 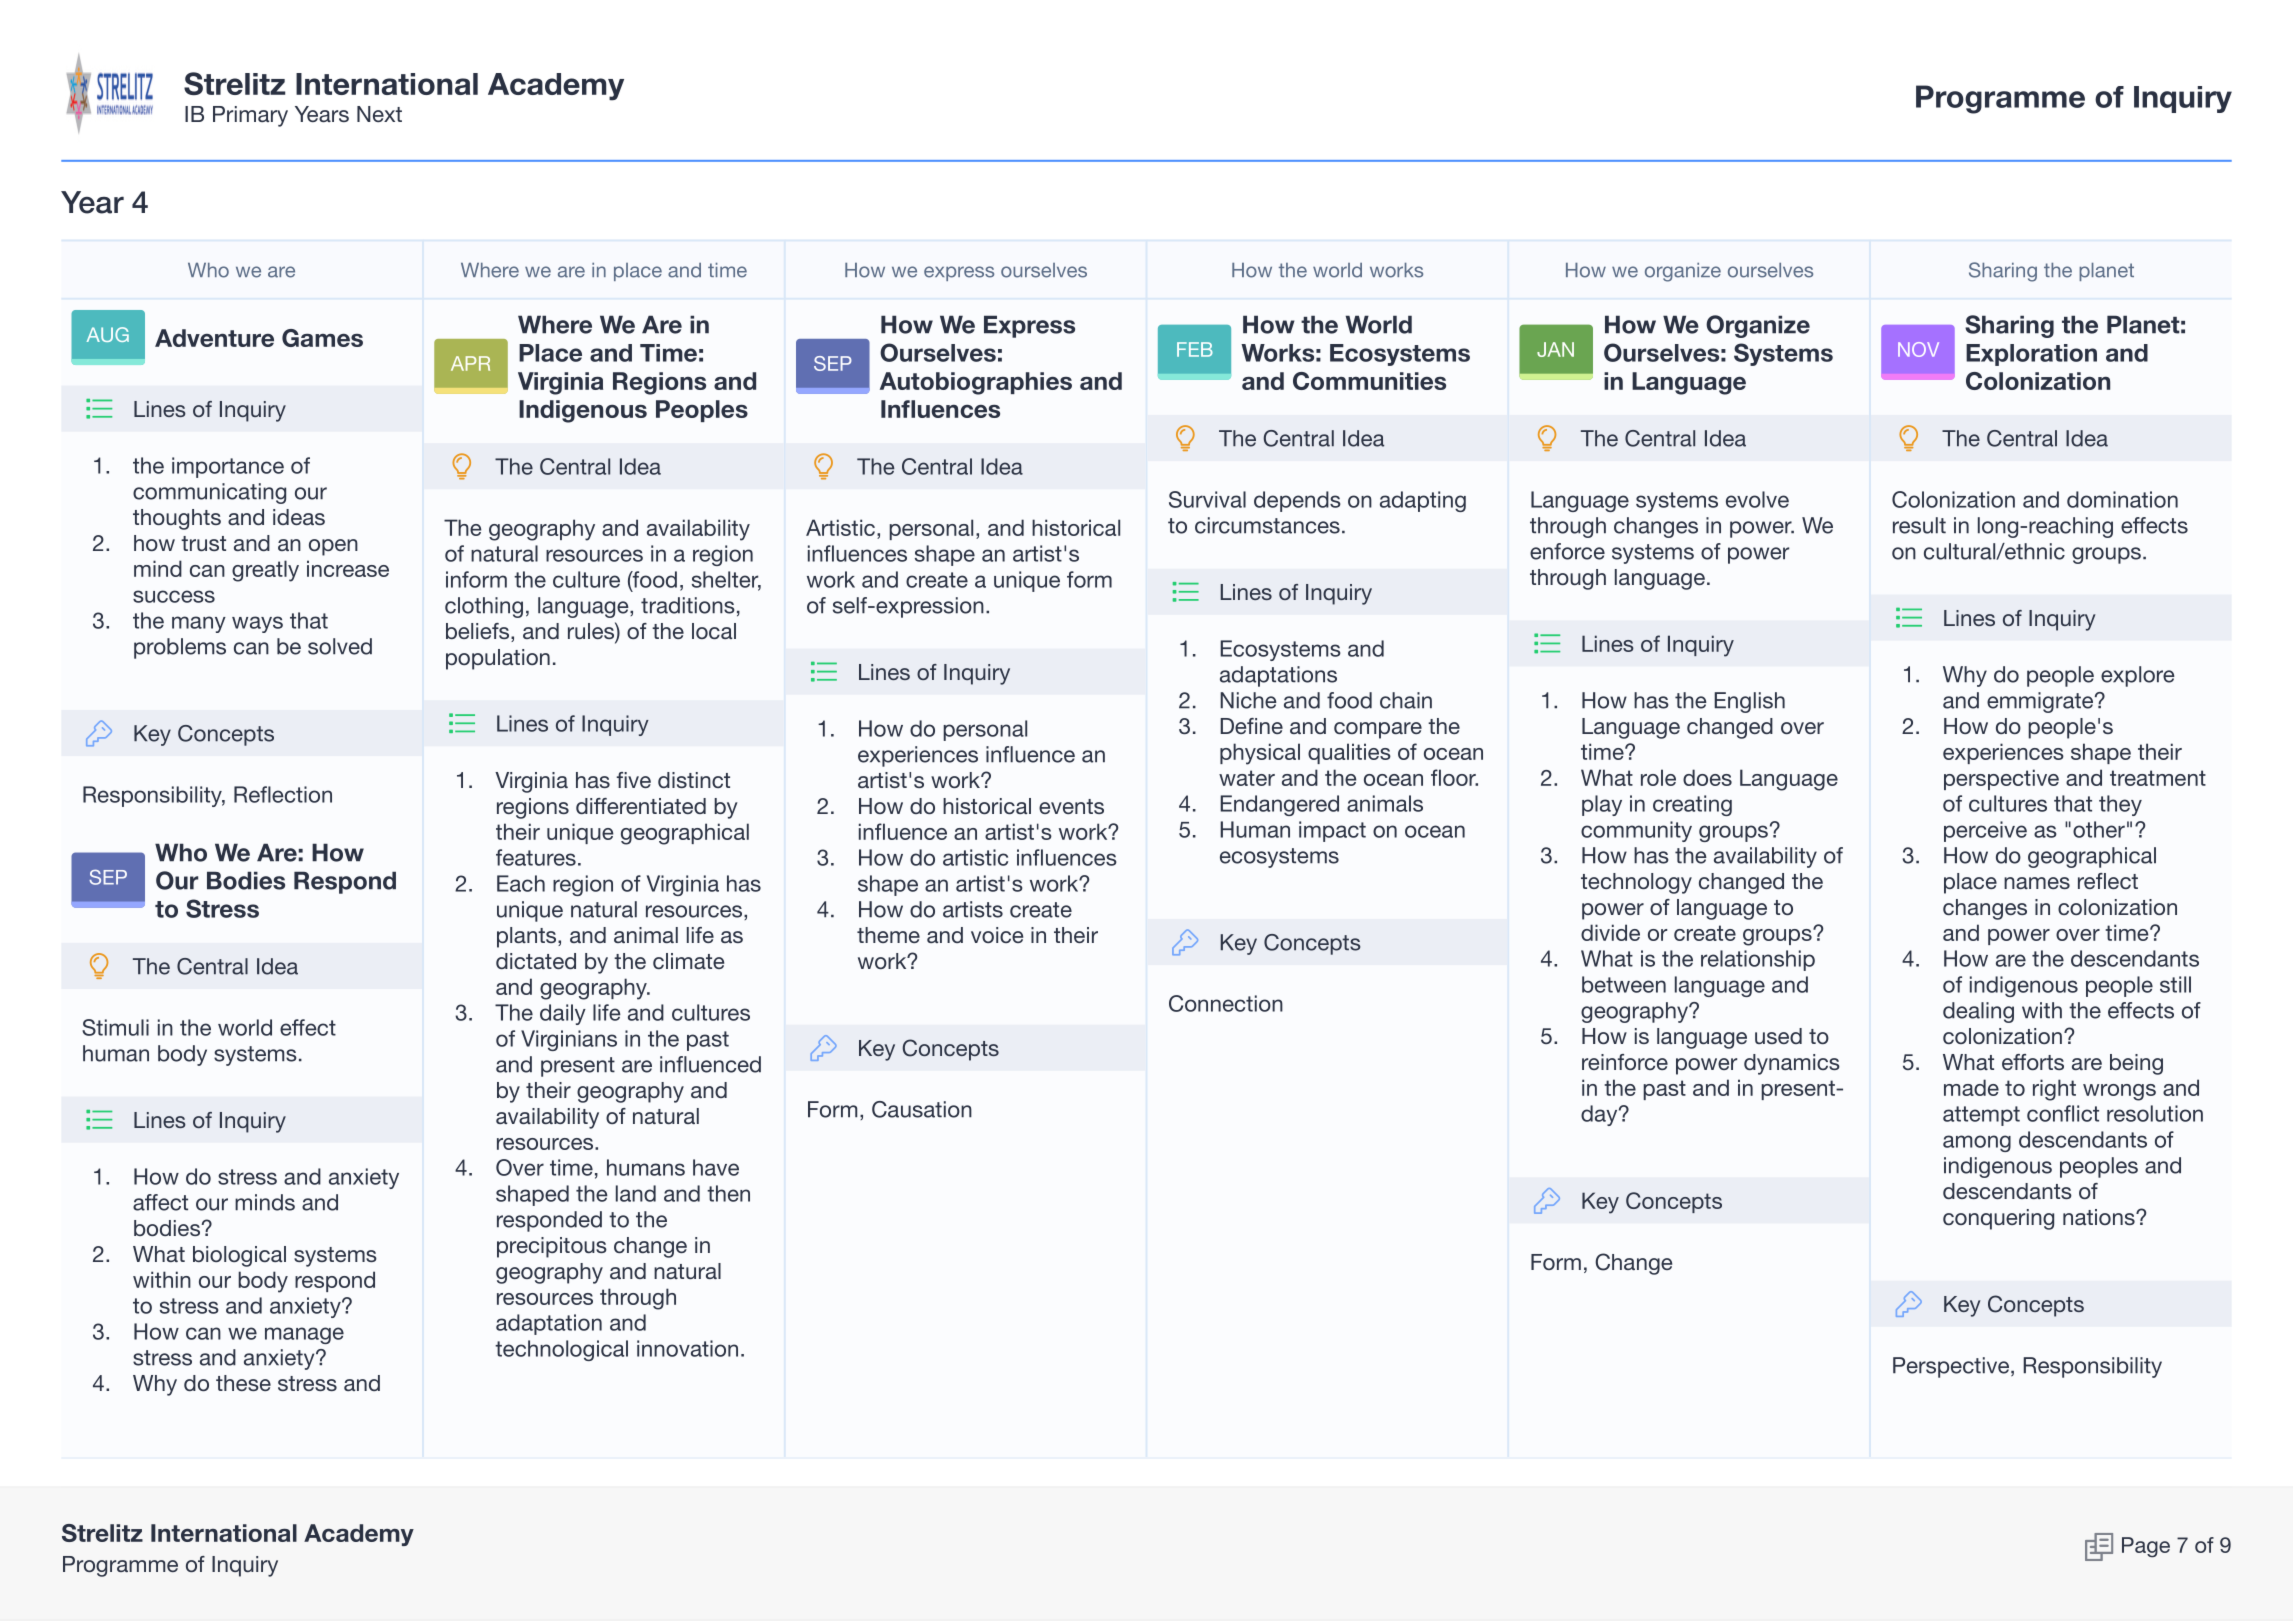 What do you see at coordinates (348, 568) in the page?
I see `increase` at bounding box center [348, 568].
